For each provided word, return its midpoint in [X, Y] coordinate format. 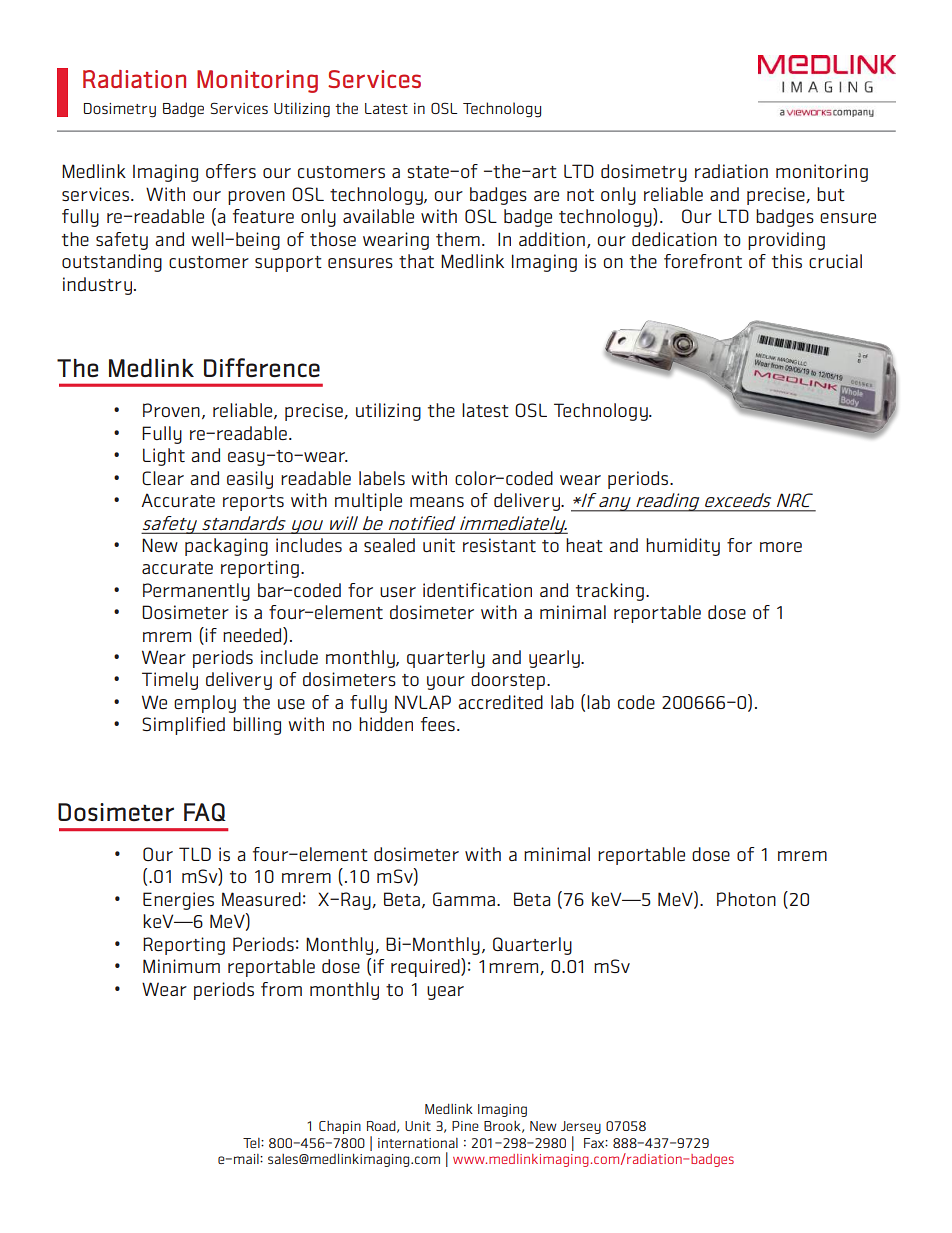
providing [786, 241]
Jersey [581, 1127]
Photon [746, 899]
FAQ [205, 812]
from [281, 989]
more [781, 547]
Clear [163, 478]
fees [438, 724]
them [458, 239]
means [437, 502]
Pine [465, 1126]
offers [231, 171]
